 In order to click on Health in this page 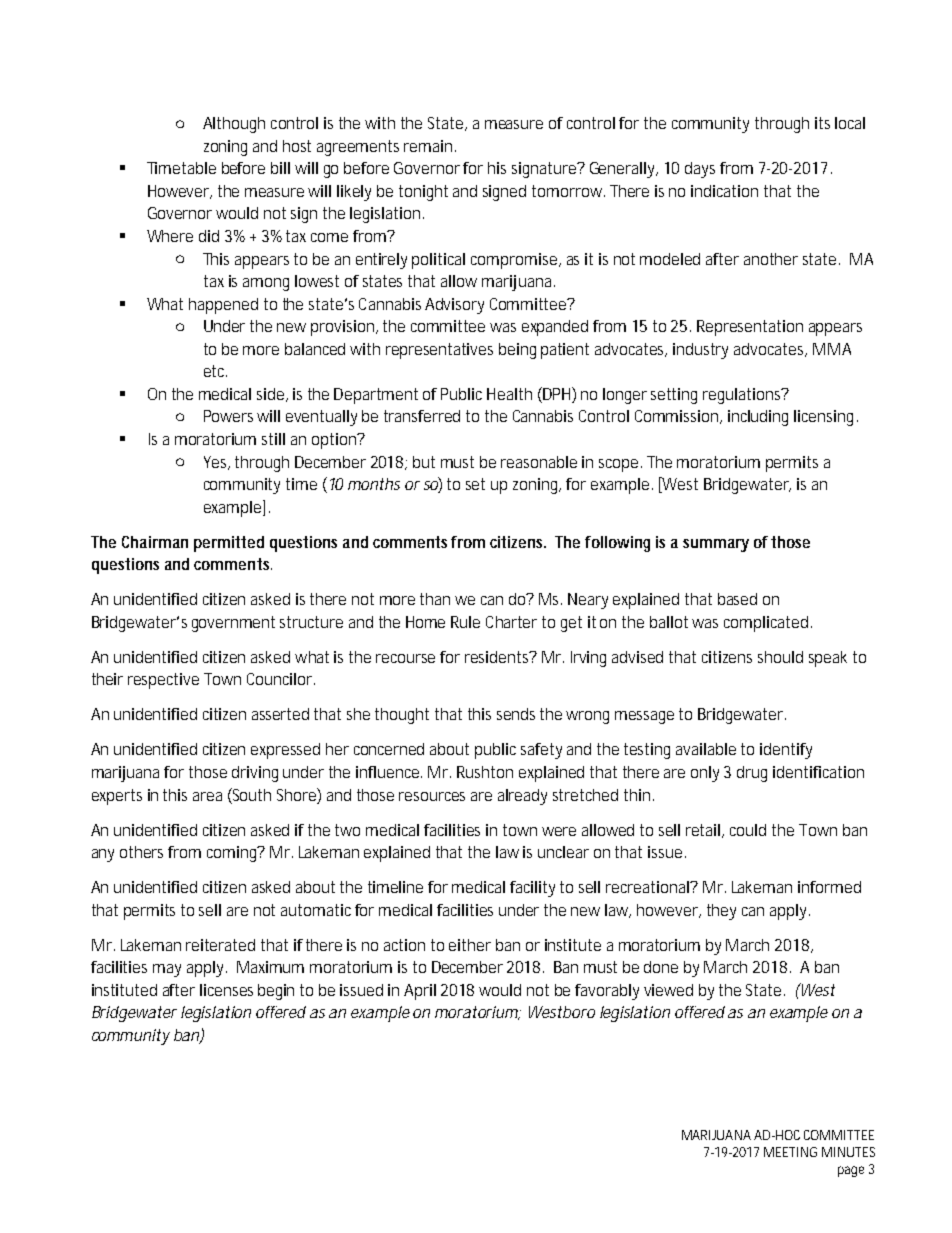, I will do `click(509, 394)`.
